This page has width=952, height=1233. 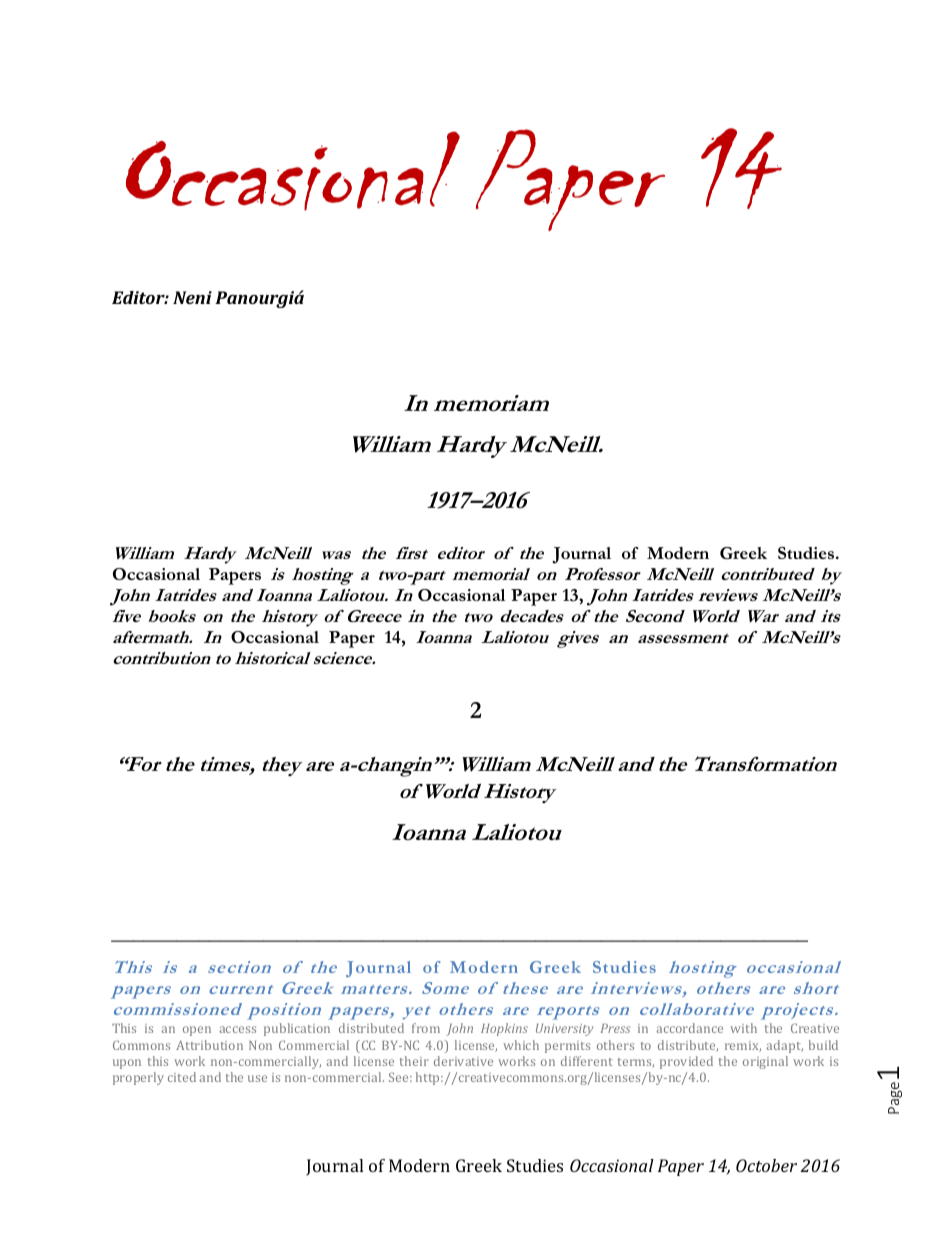 What do you see at coordinates (257, 1078) in the page?
I see `use` at bounding box center [257, 1078].
